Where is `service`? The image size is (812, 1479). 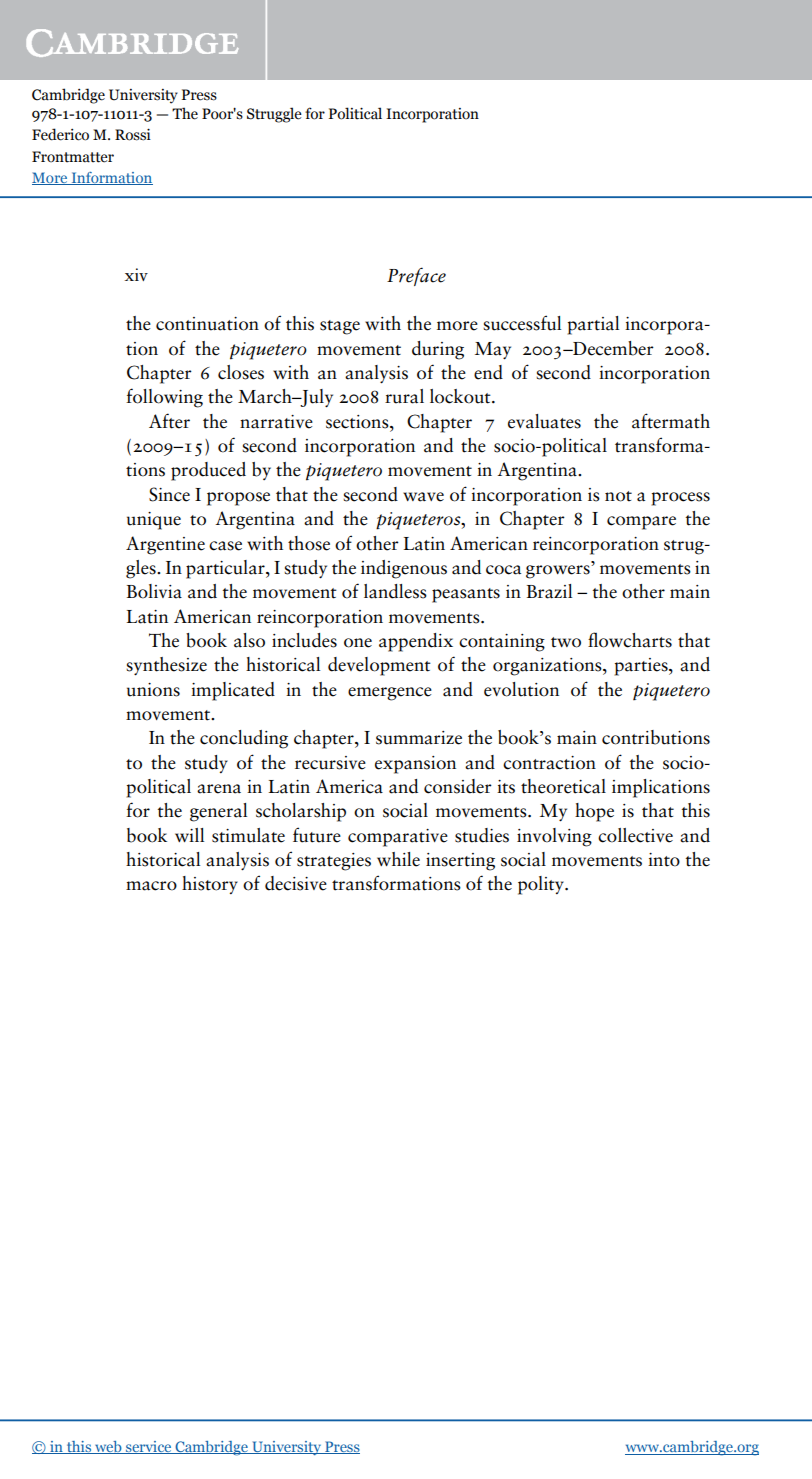 service is located at coordinates (149, 1447).
